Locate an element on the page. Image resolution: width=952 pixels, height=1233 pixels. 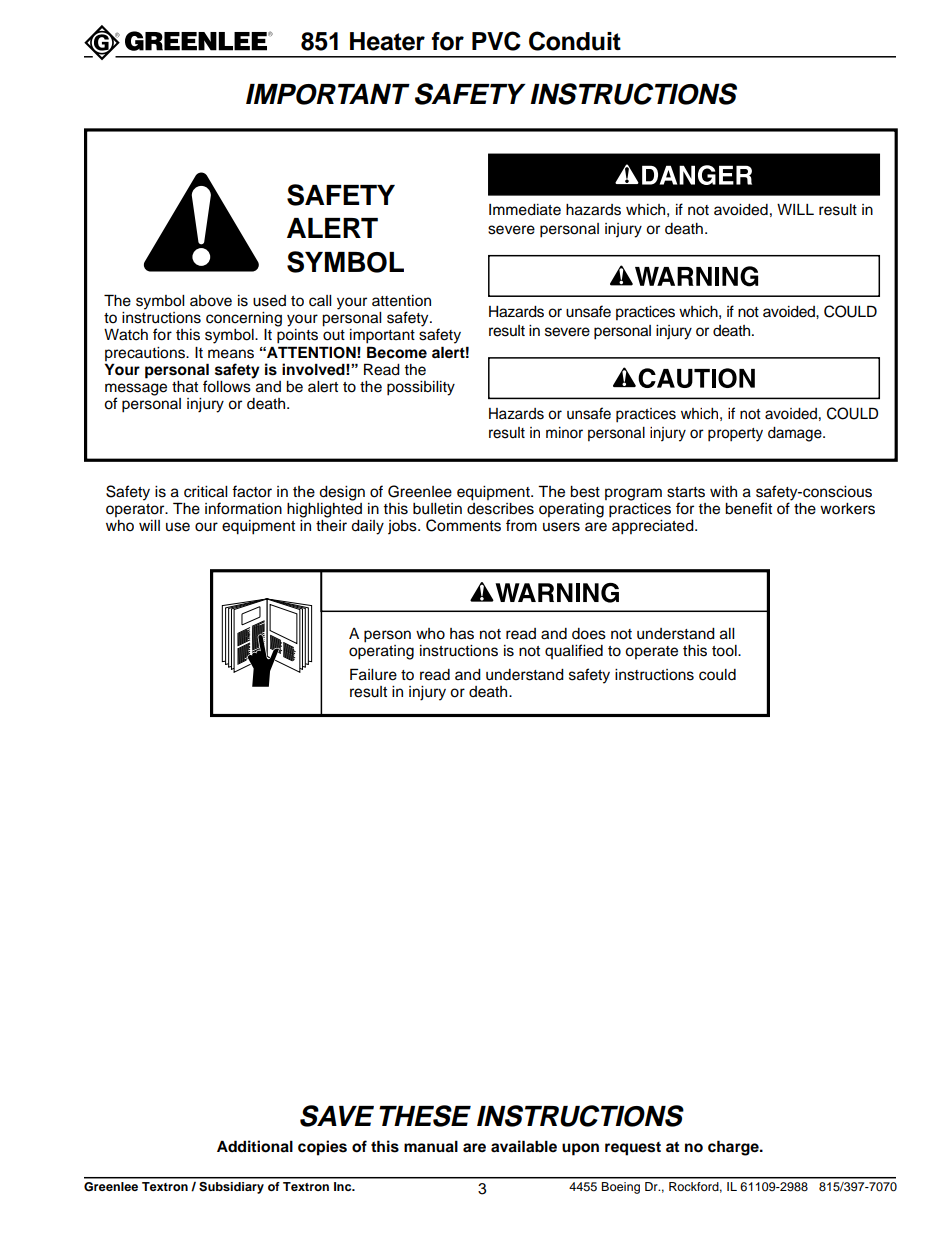
Conduit is located at coordinates (575, 41).
